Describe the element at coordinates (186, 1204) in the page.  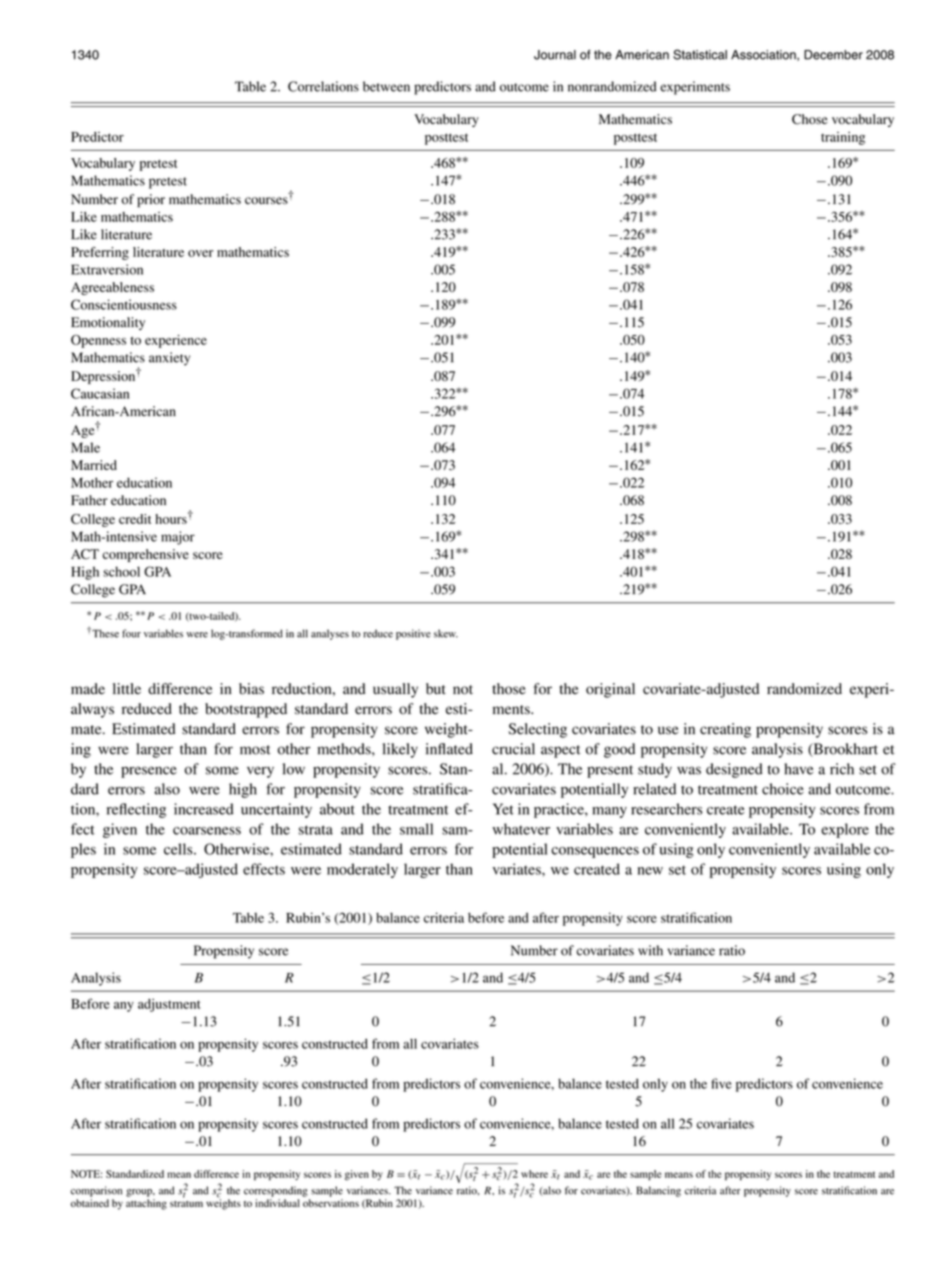
I see `stratum` at that location.
